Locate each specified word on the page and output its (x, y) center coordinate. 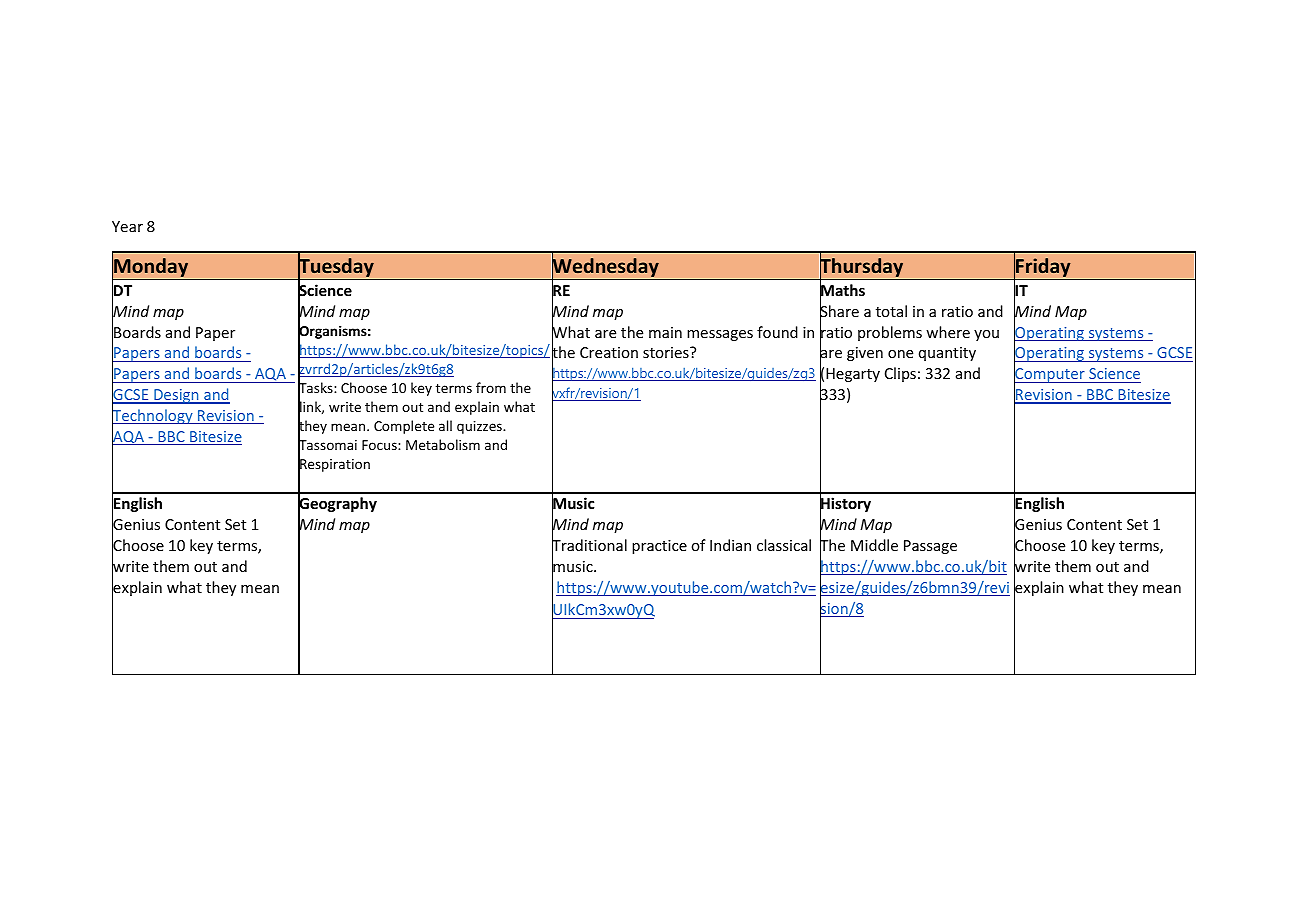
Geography (337, 505)
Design (176, 396)
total (891, 311)
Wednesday (605, 268)
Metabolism (443, 444)
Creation (609, 352)
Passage (930, 547)
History (845, 505)
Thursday (862, 268)
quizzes (480, 427)
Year (127, 226)
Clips (900, 374)
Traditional (589, 545)
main (665, 332)
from (491, 387)
